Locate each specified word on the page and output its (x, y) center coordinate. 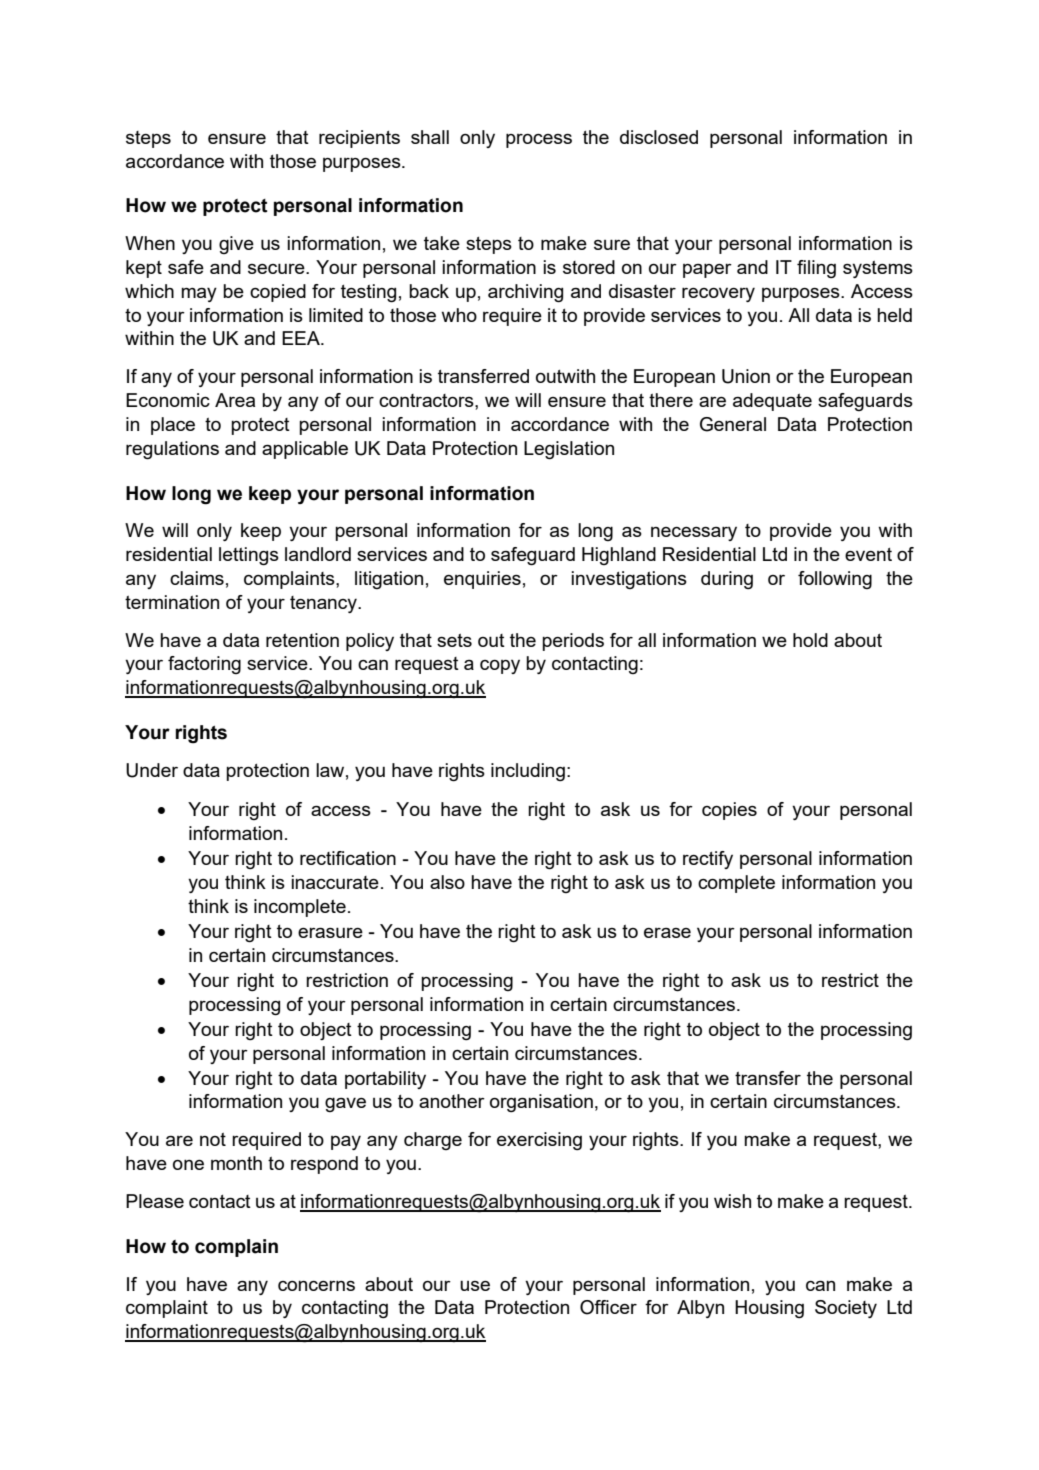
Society (846, 1309)
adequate (772, 402)
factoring (204, 665)
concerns (316, 1285)
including (528, 772)
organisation (541, 1103)
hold (810, 640)
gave (345, 1104)
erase (667, 933)
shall (430, 137)
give (236, 245)
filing (816, 269)
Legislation (569, 450)
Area (235, 400)
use (475, 1285)
